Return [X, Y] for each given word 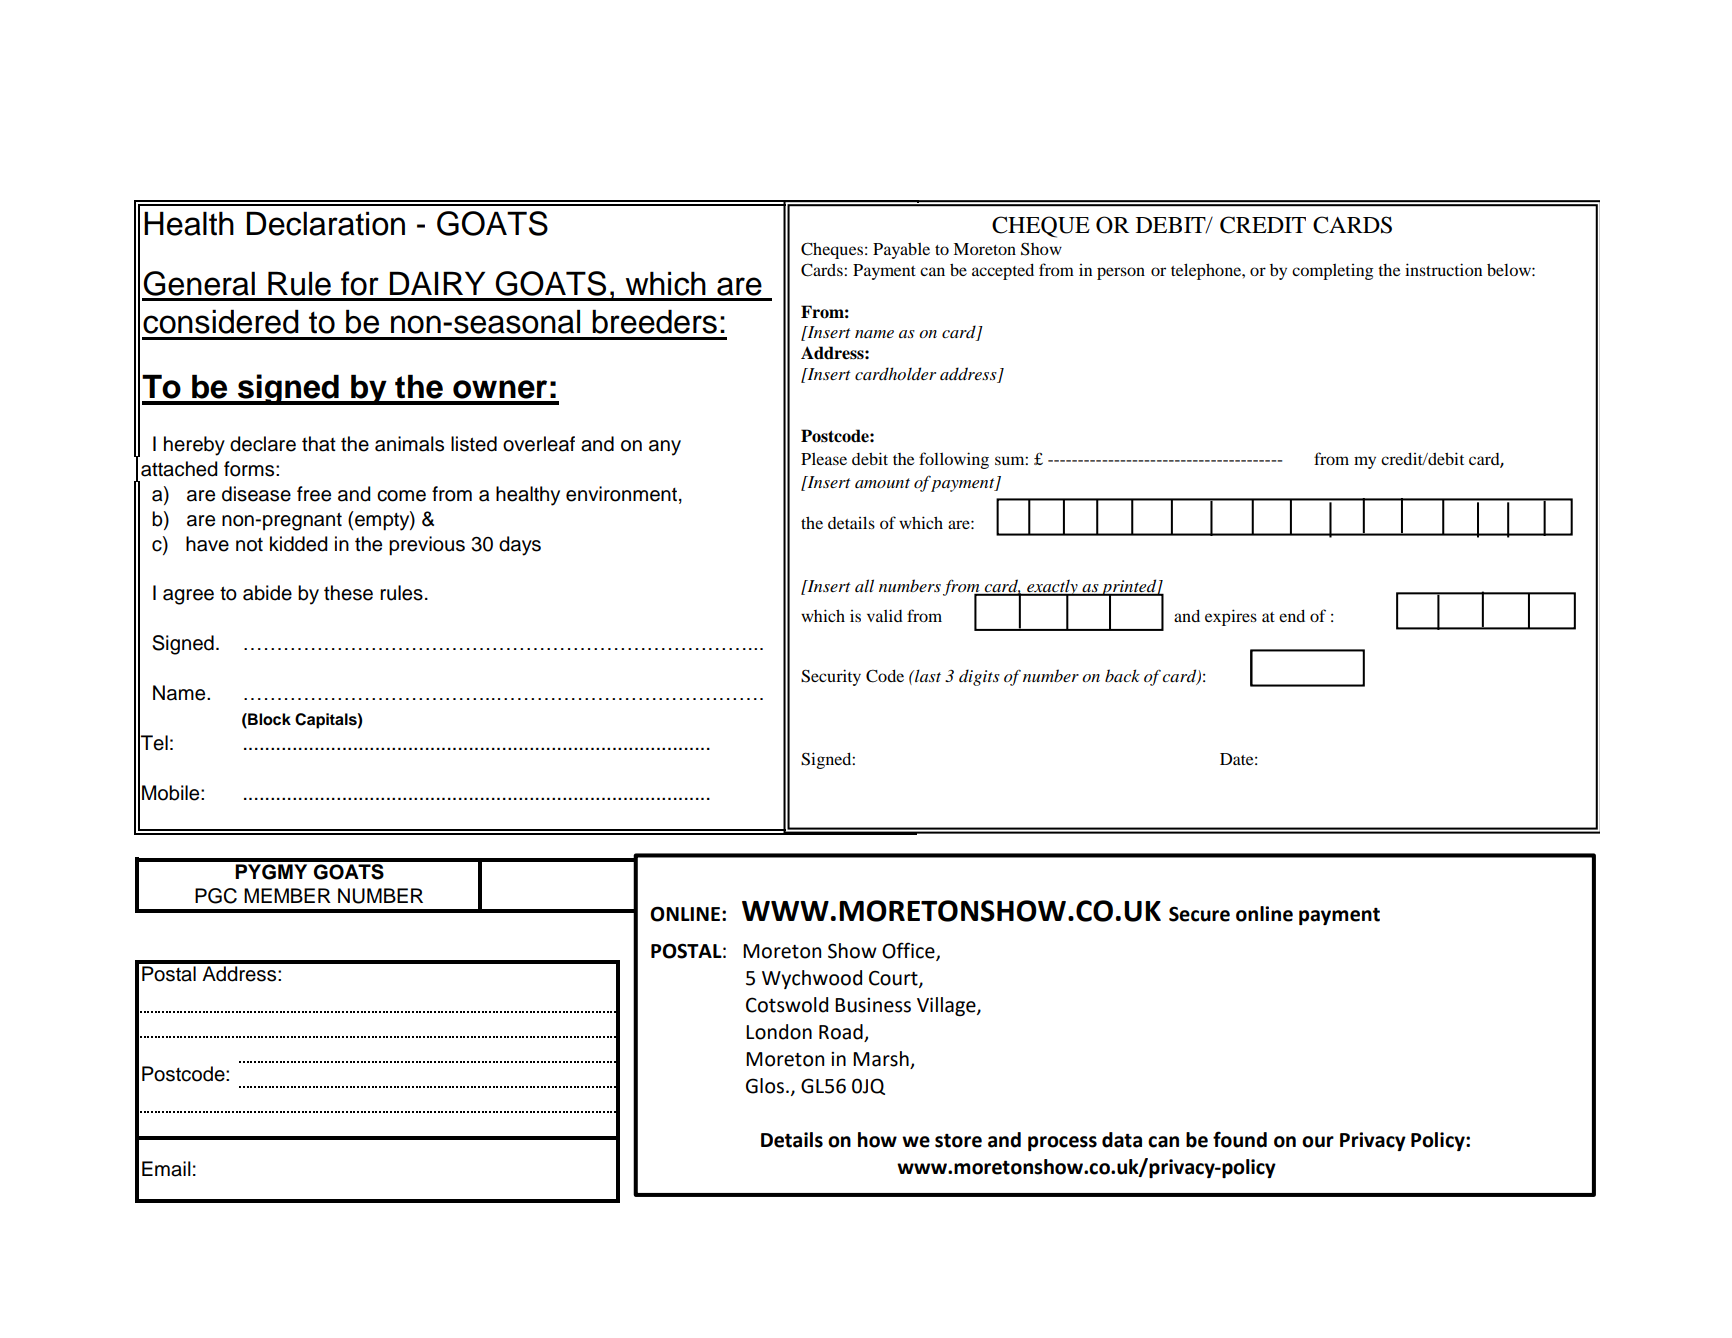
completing [1333, 271]
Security [831, 677]
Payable [901, 250]
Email [166, 1169]
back [1122, 675]
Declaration [326, 223]
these [348, 593]
